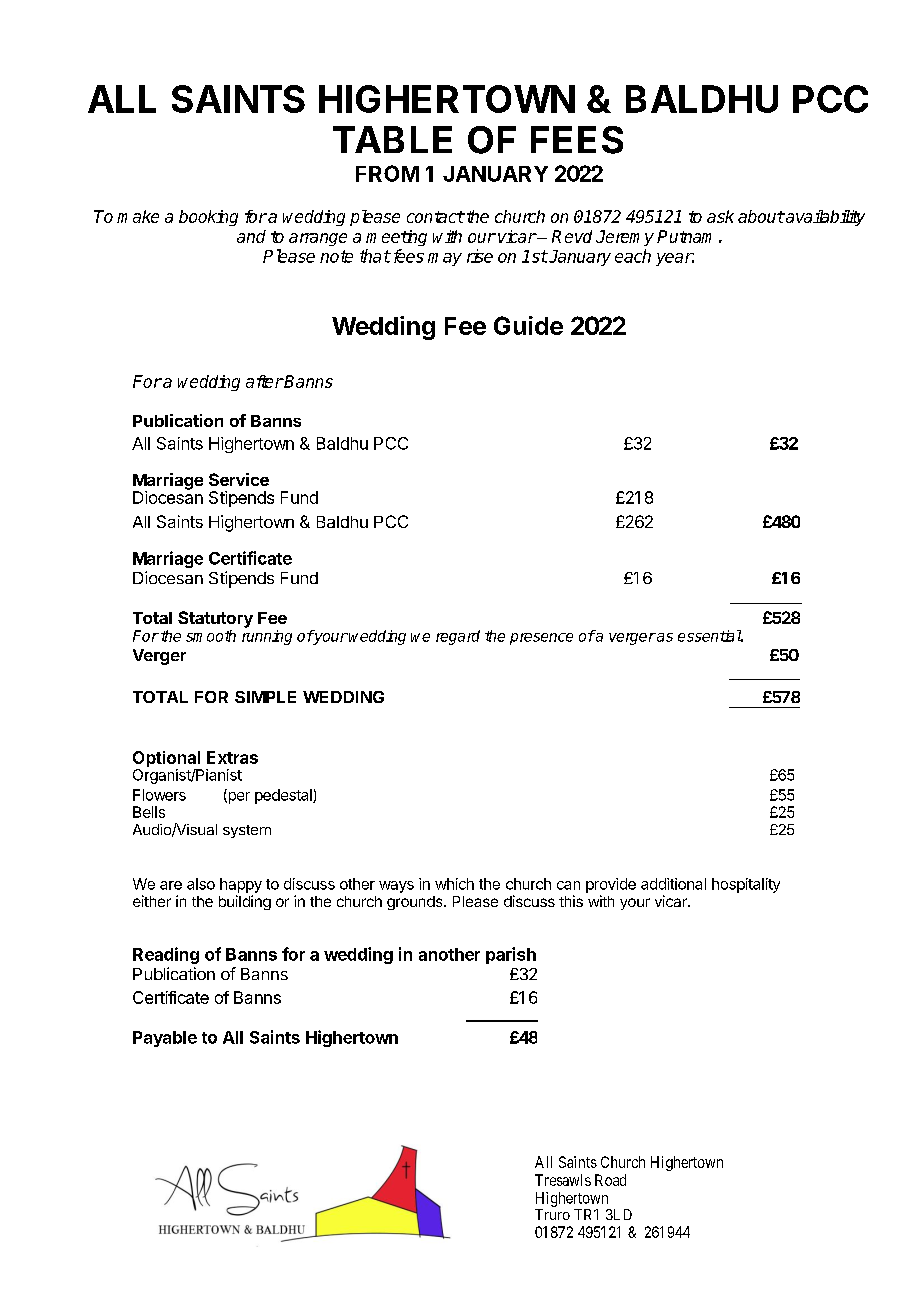  I want to click on hospitality, so click(746, 885).
